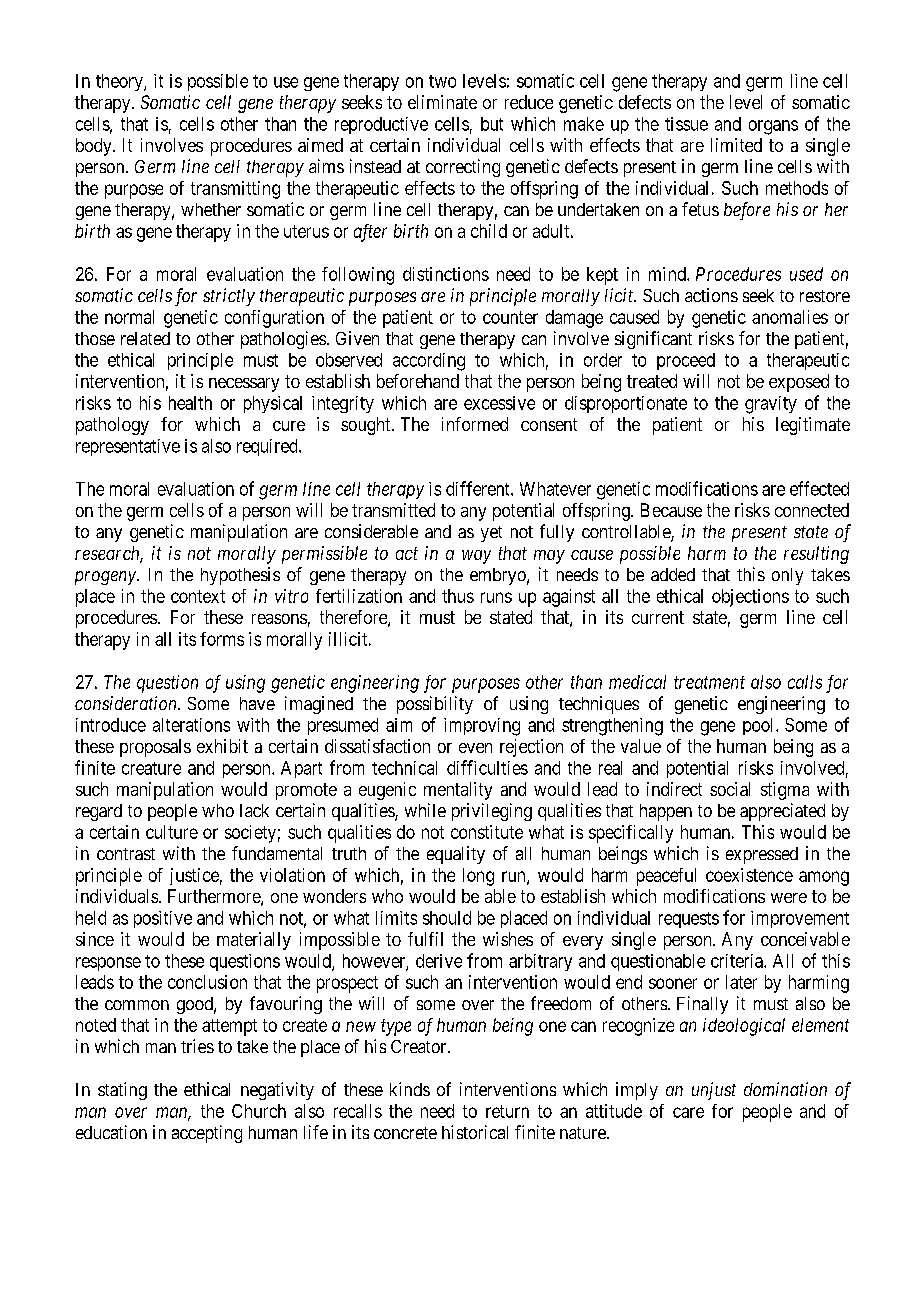 The width and height of the screenshot is (924, 1308). I want to click on informed, so click(475, 424).
